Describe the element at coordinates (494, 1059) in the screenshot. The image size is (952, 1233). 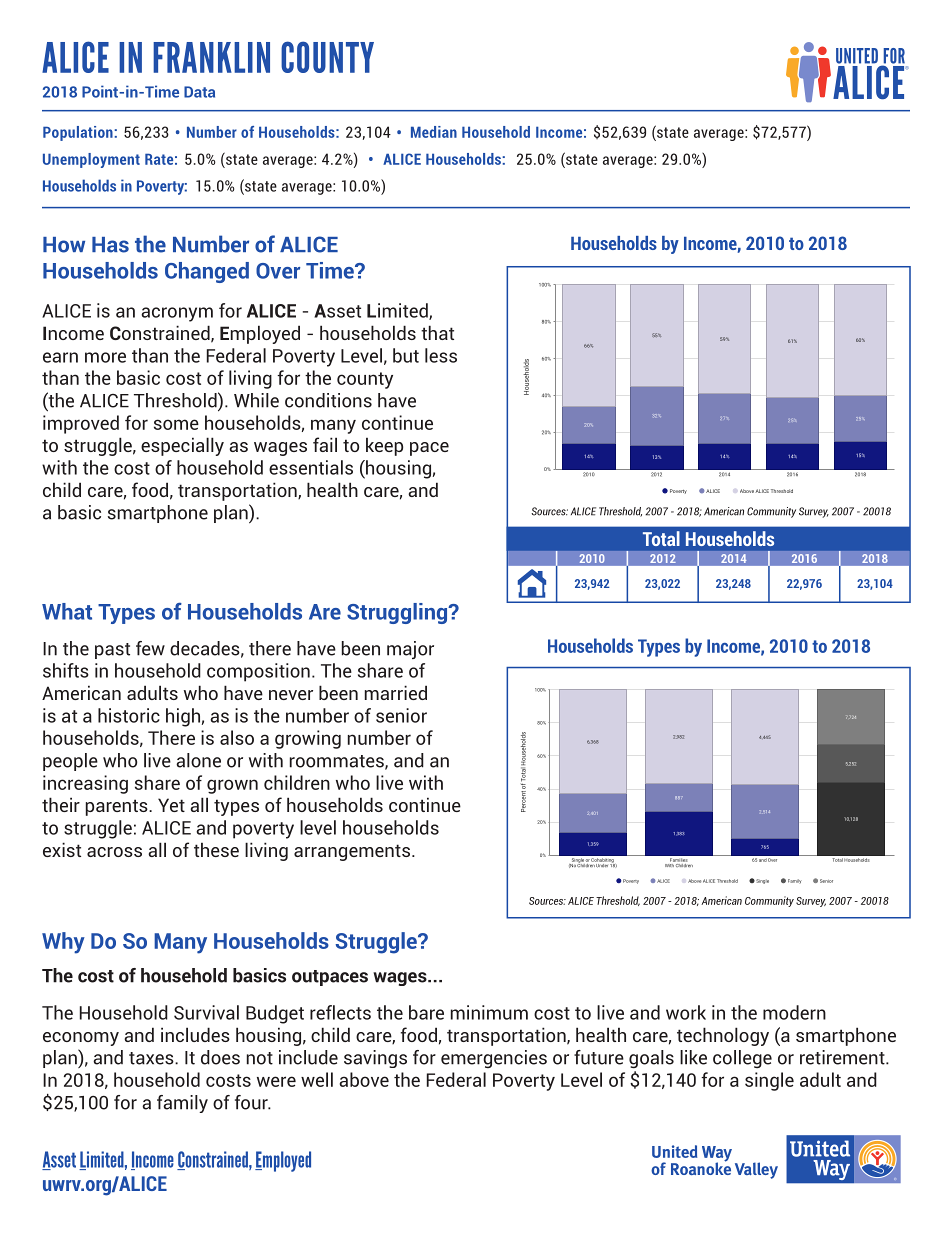
I see `emergencies` at that location.
